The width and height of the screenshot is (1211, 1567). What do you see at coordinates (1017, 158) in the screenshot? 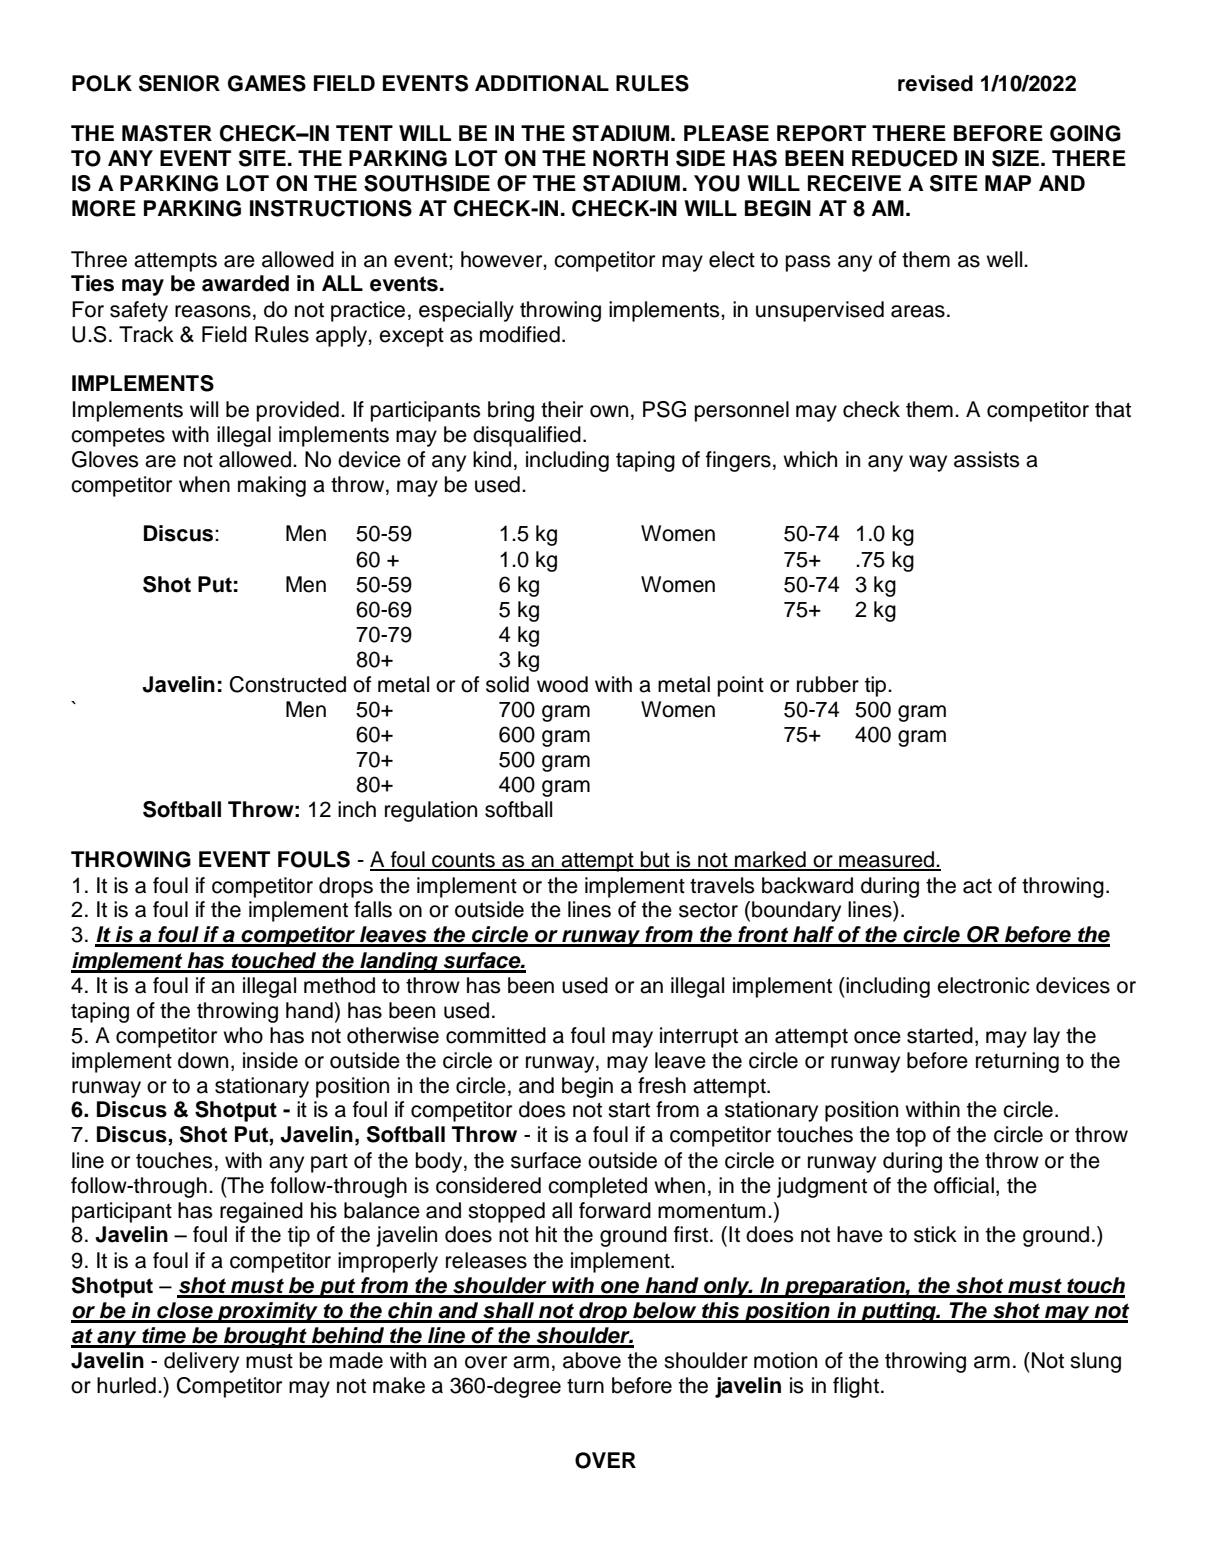
I see `SIZE` at bounding box center [1017, 158].
